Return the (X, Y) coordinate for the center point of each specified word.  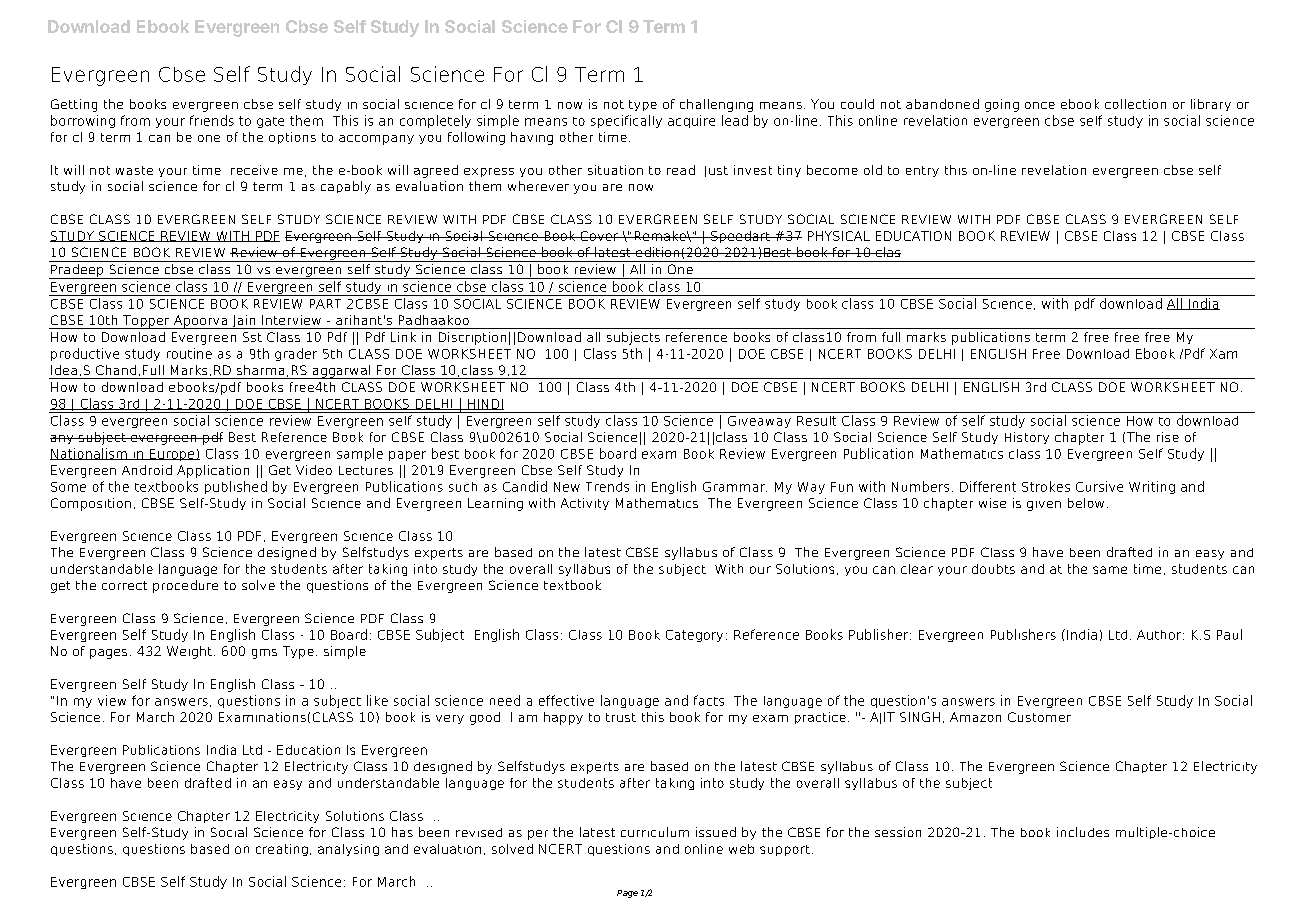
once (1040, 105)
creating (282, 850)
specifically (626, 121)
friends (212, 120)
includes (1083, 832)
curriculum (655, 832)
